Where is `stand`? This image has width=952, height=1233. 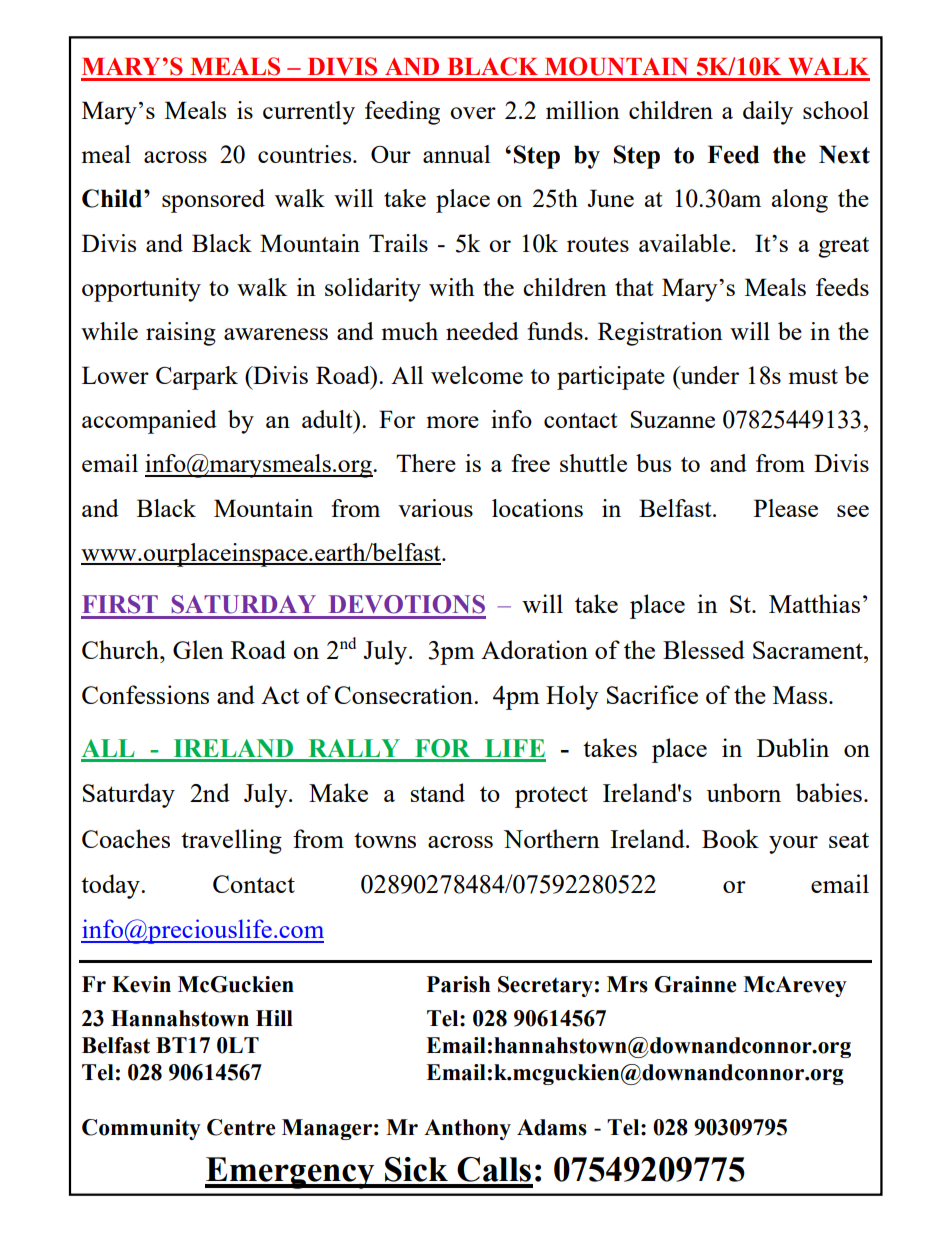 stand is located at coordinates (438, 792).
